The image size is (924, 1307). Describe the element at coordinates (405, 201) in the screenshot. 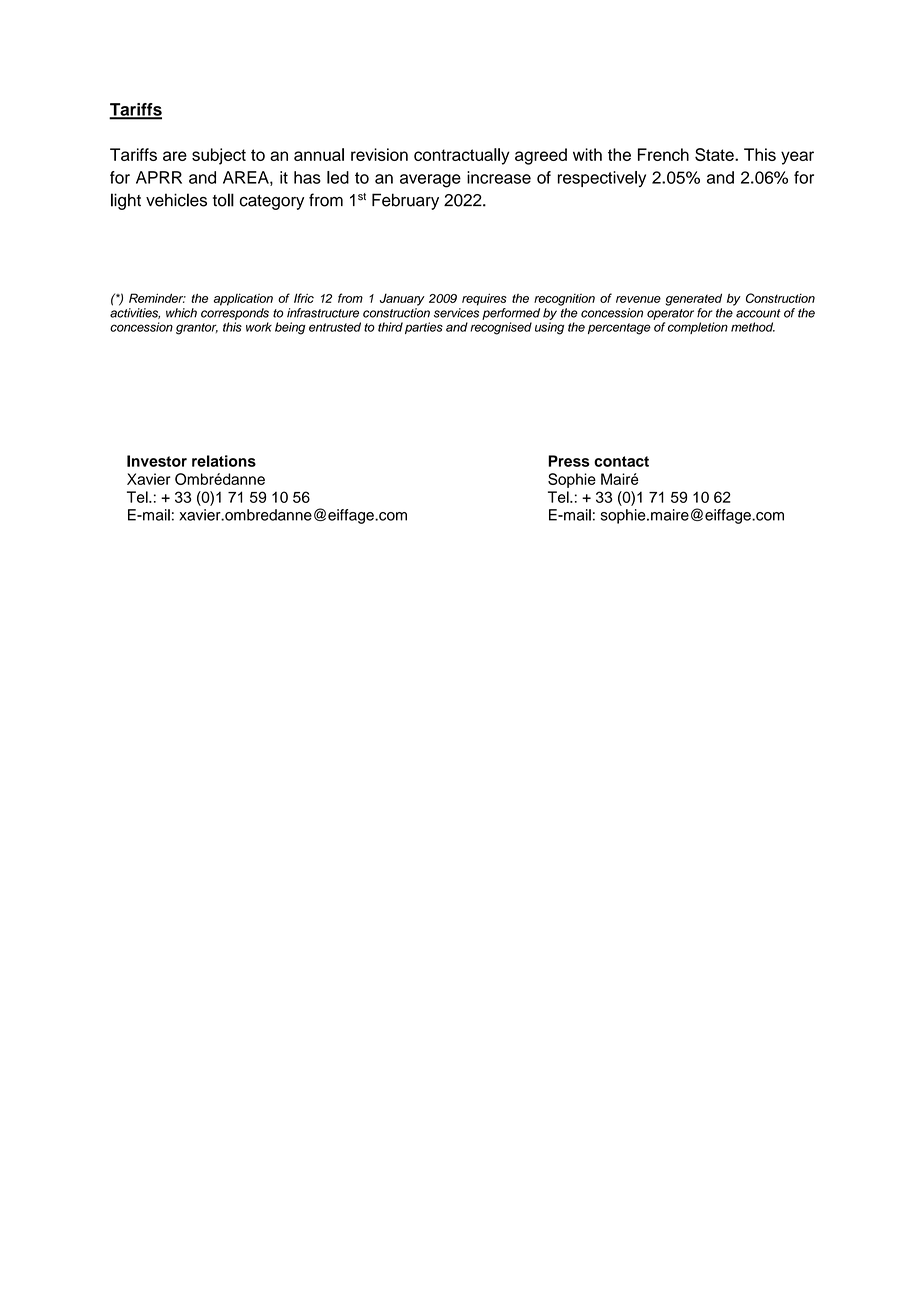

I see `February` at that location.
